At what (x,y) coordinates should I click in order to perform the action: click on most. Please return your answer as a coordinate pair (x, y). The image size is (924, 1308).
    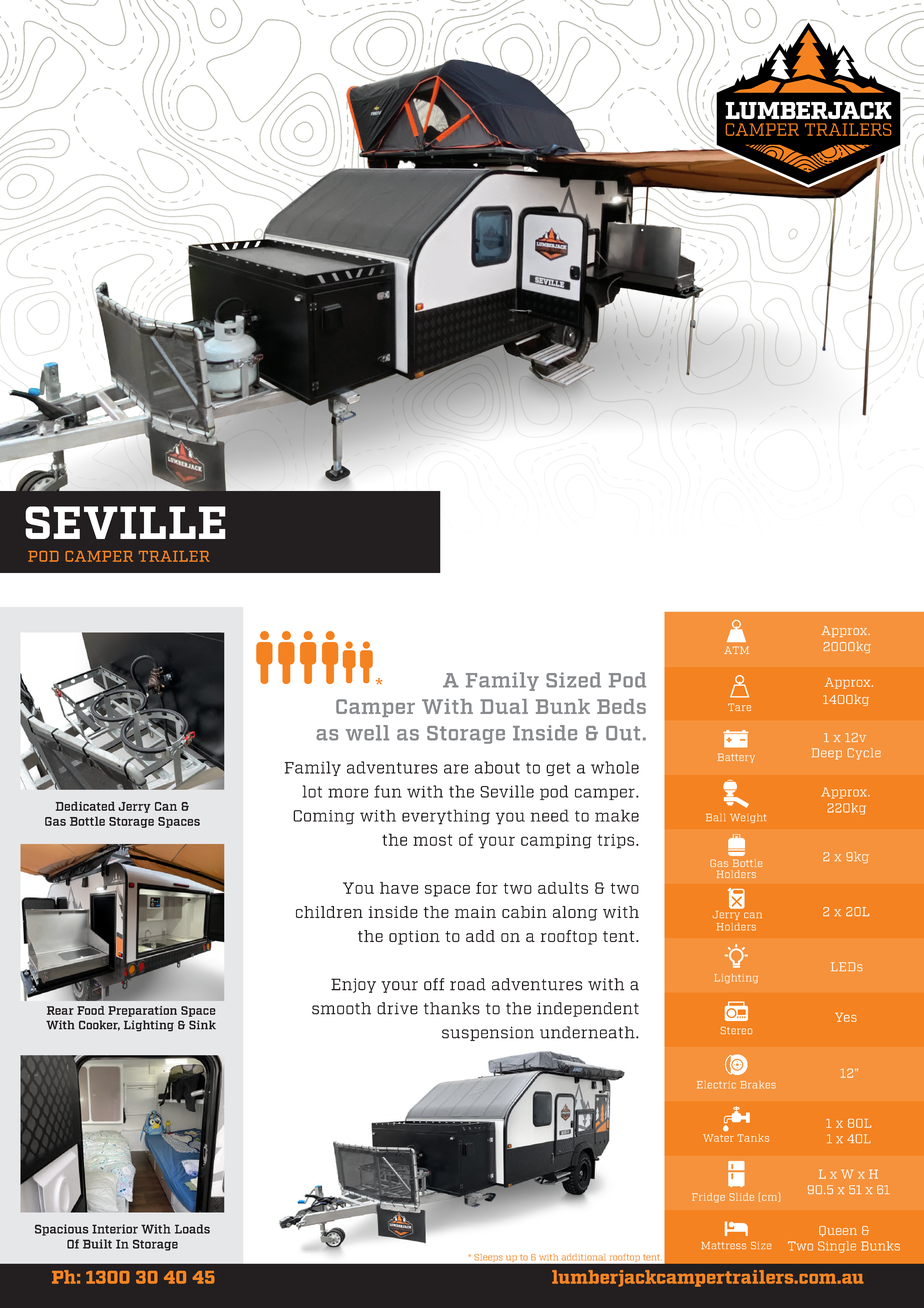
    Looking at the image, I should click on (432, 840).
